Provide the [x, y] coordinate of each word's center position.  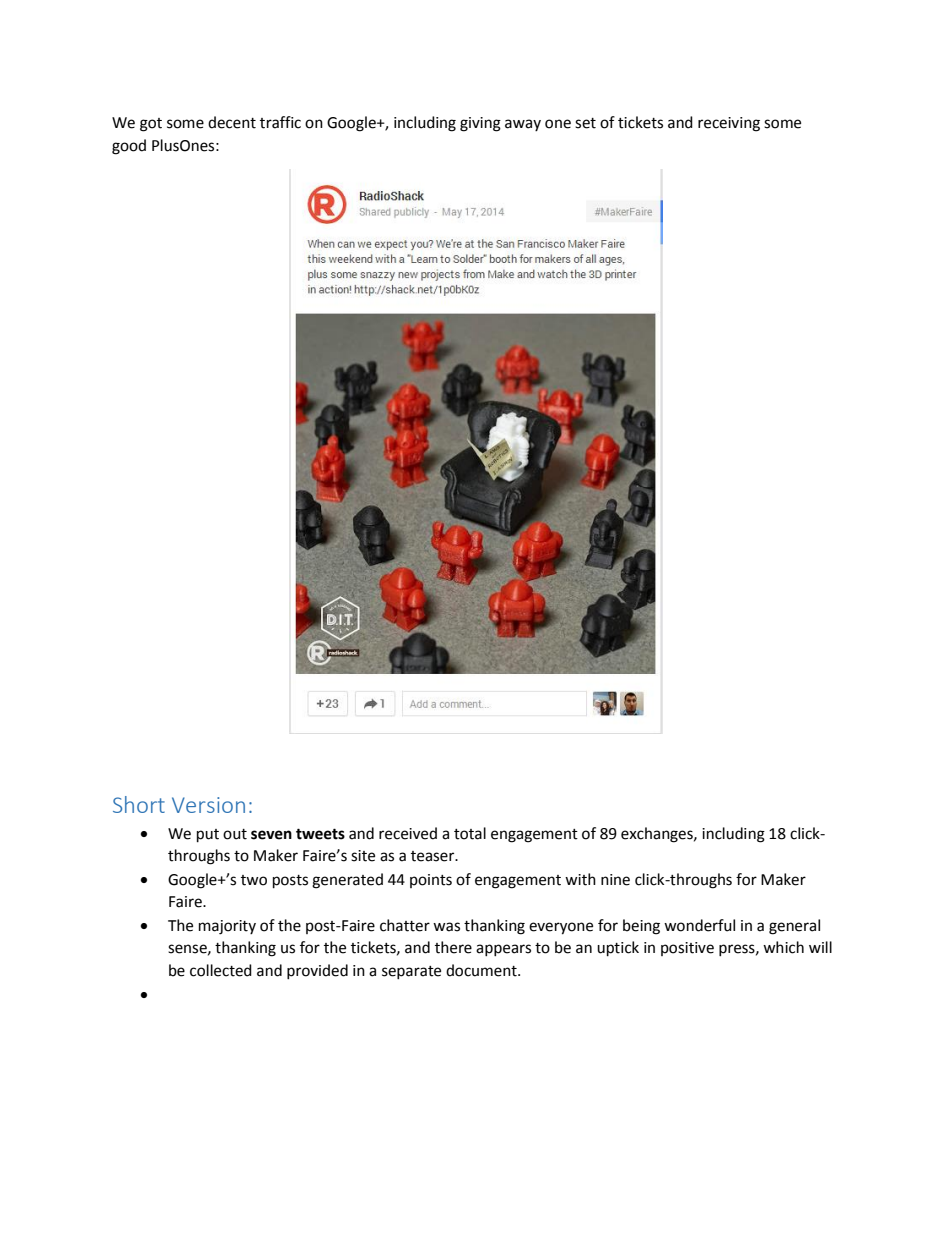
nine [615, 880]
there [453, 947]
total [470, 833]
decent [232, 122]
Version [208, 805]
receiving [729, 124]
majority [227, 927]
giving [480, 124]
